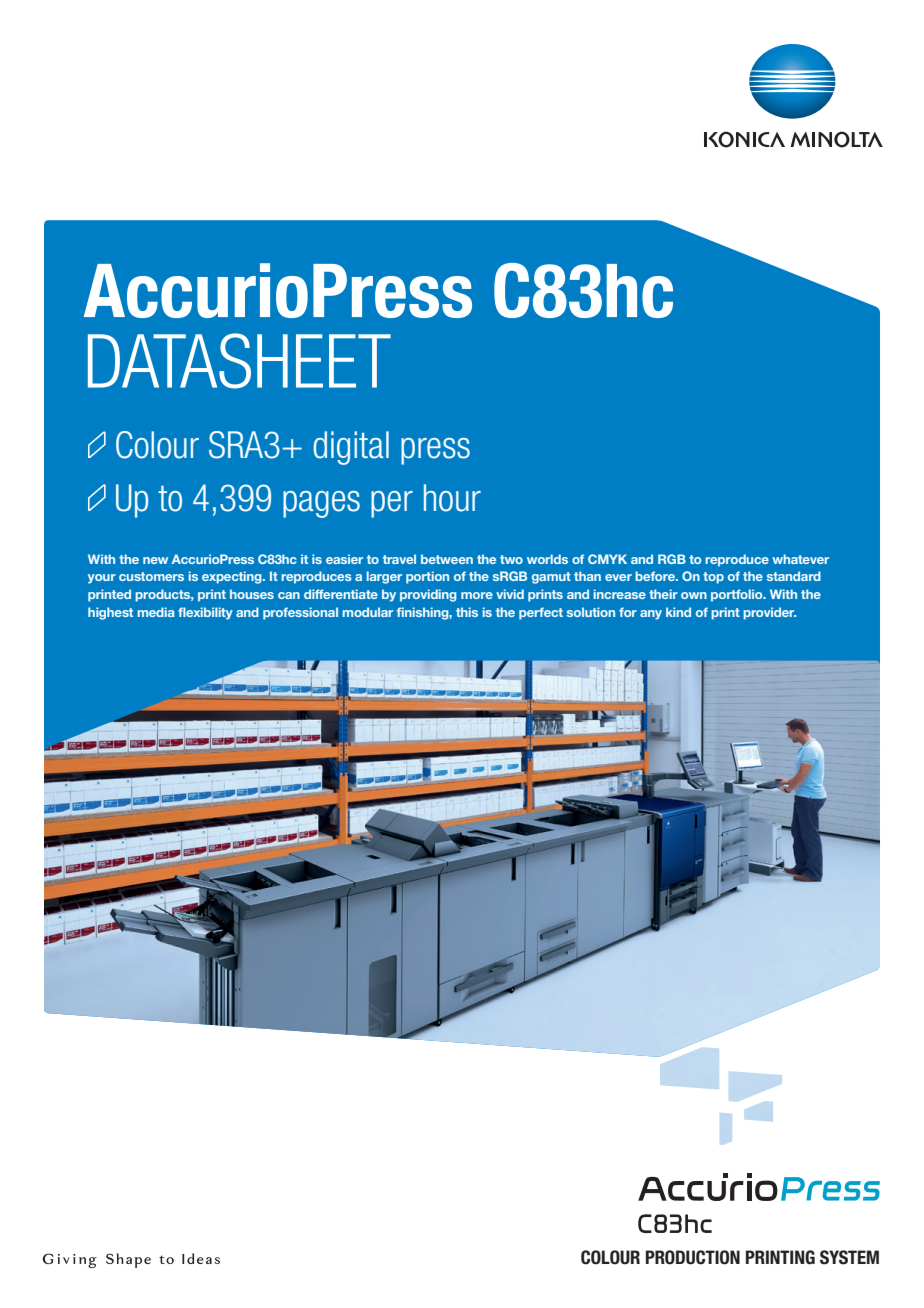  Describe the element at coordinates (849, 1257) in the screenshot. I see `SYSTEM` at that location.
